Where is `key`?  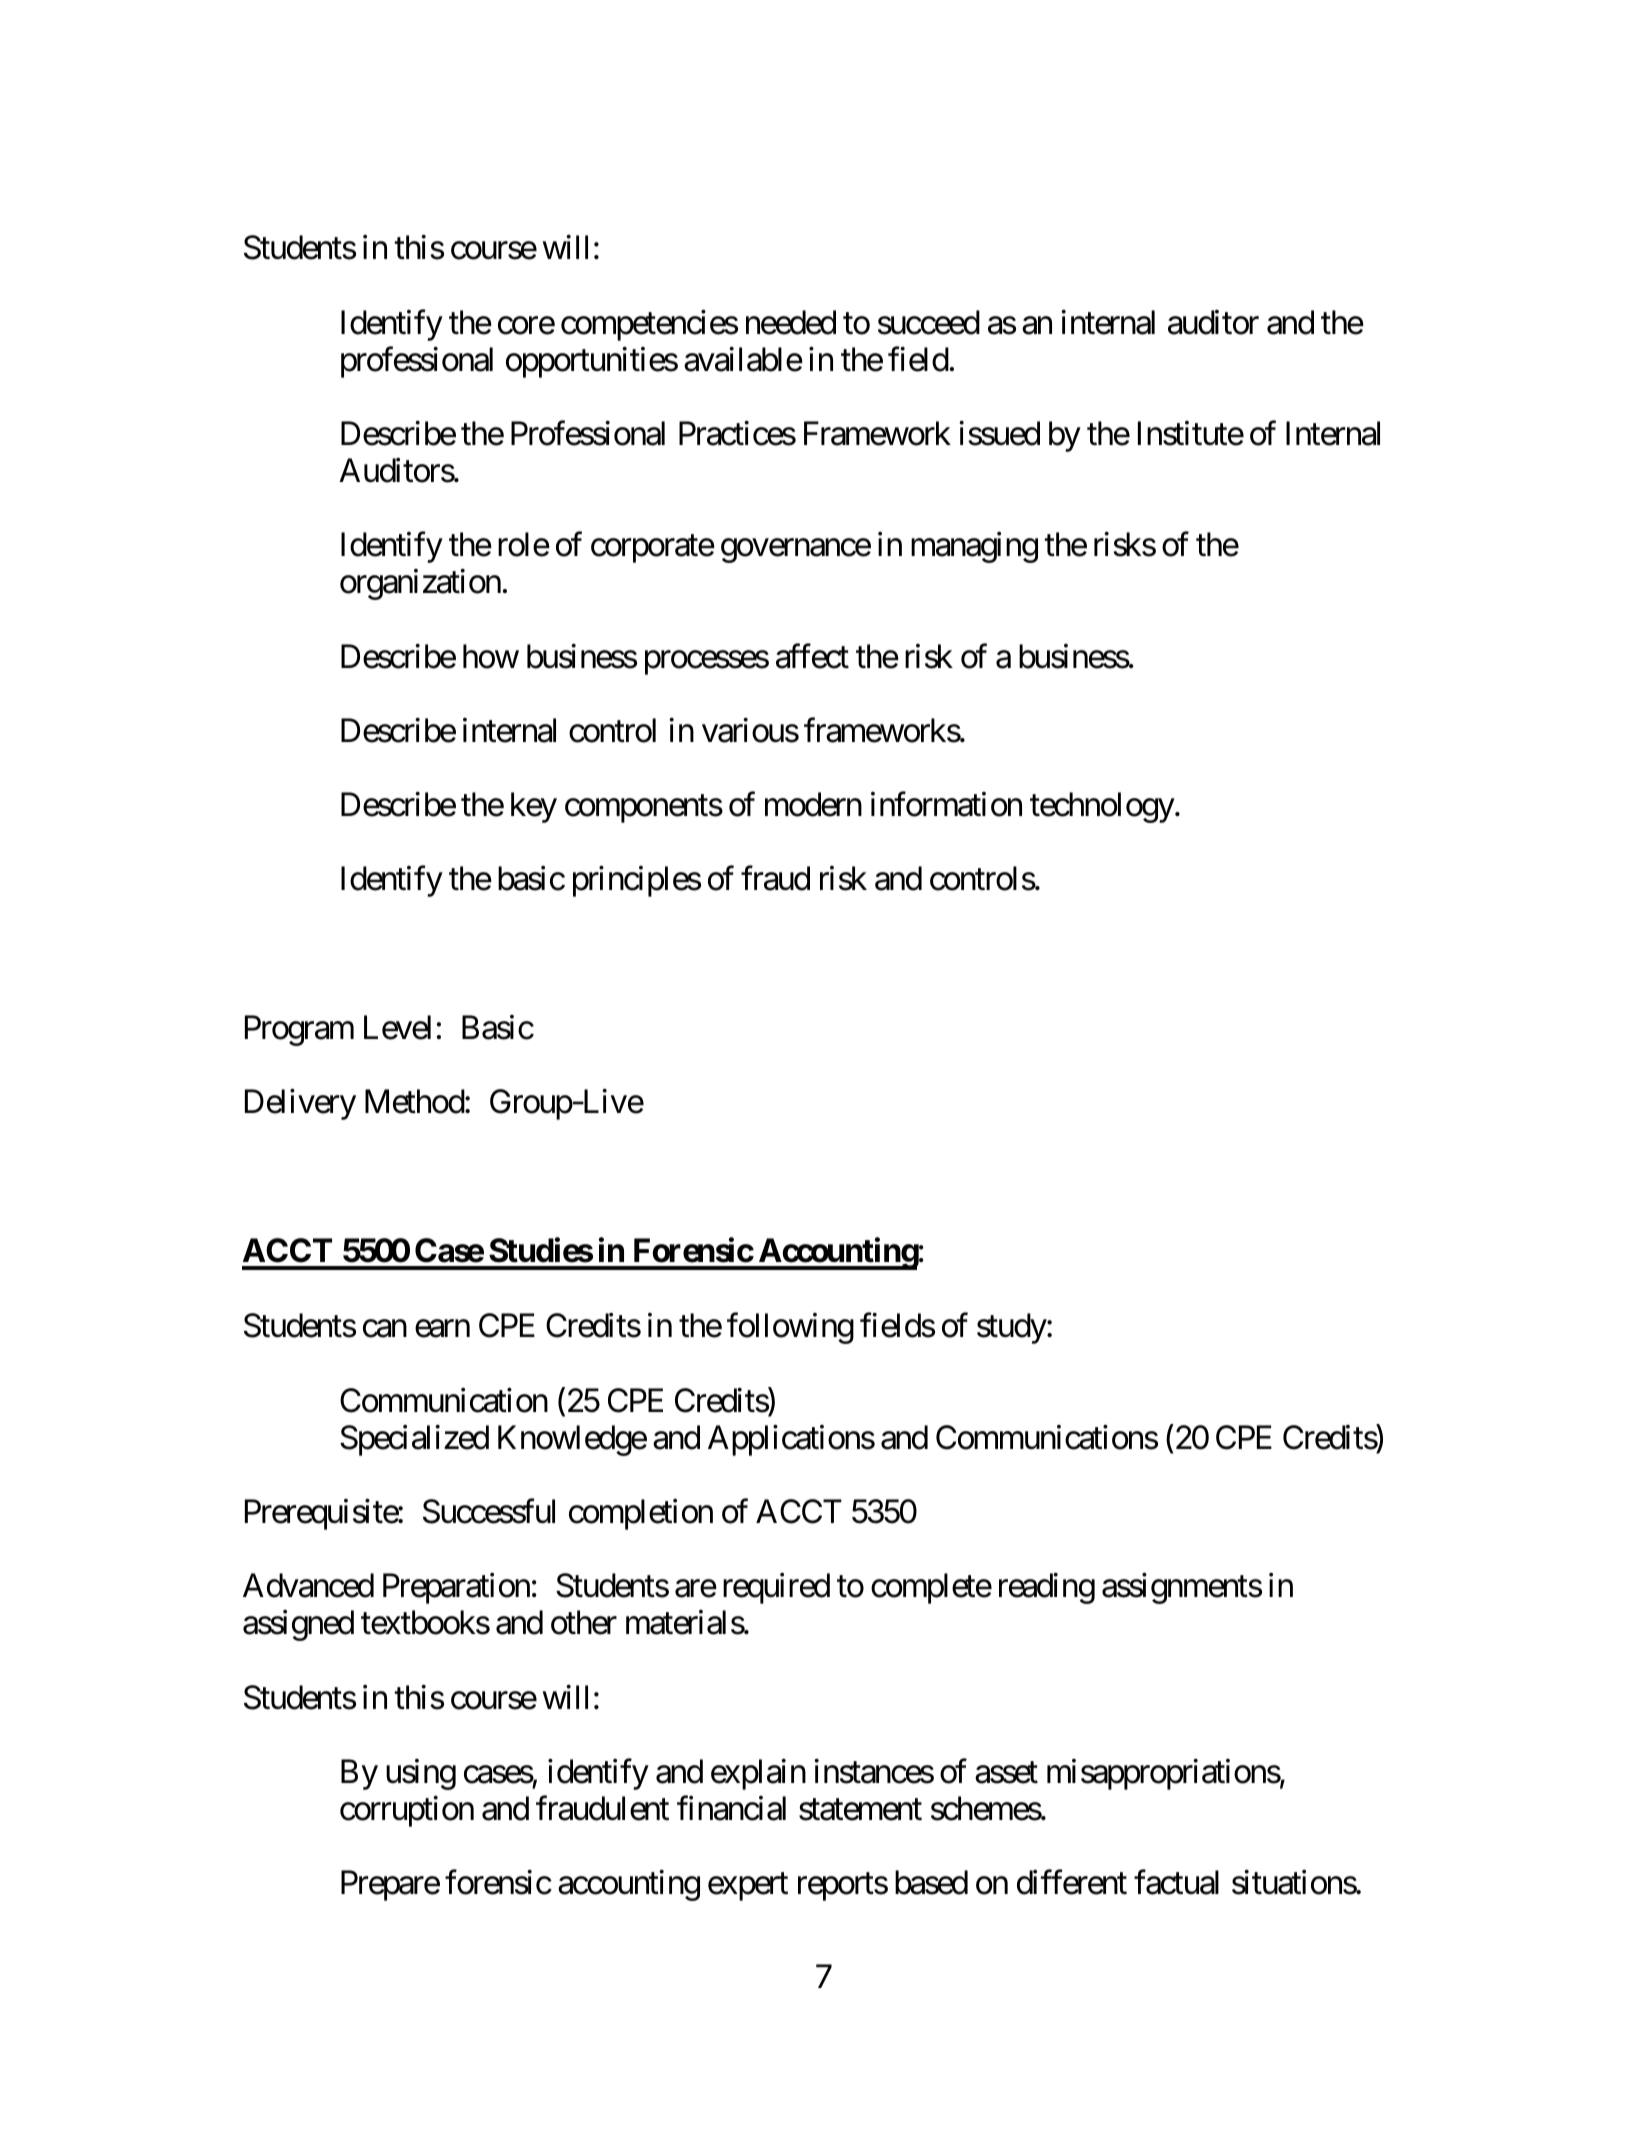 key is located at coordinates (534, 807).
